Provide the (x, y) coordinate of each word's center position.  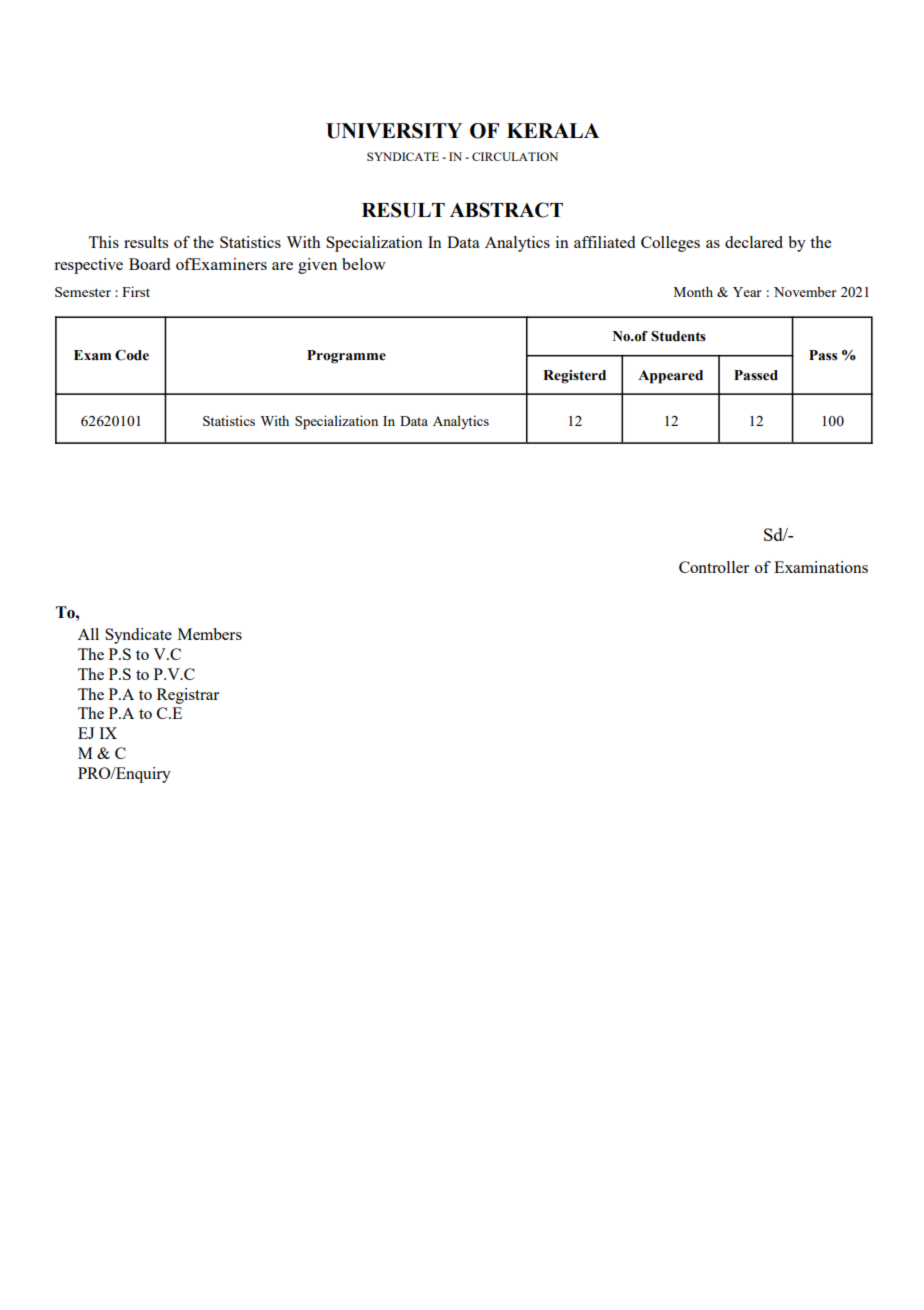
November (805, 291)
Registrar (188, 696)
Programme (346, 357)
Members (210, 634)
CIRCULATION (515, 156)
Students (678, 336)
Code (132, 355)
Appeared (670, 377)
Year (747, 292)
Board (149, 264)
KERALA (553, 130)
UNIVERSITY (394, 131)
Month (693, 291)
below (364, 264)
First (136, 291)
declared (754, 242)
